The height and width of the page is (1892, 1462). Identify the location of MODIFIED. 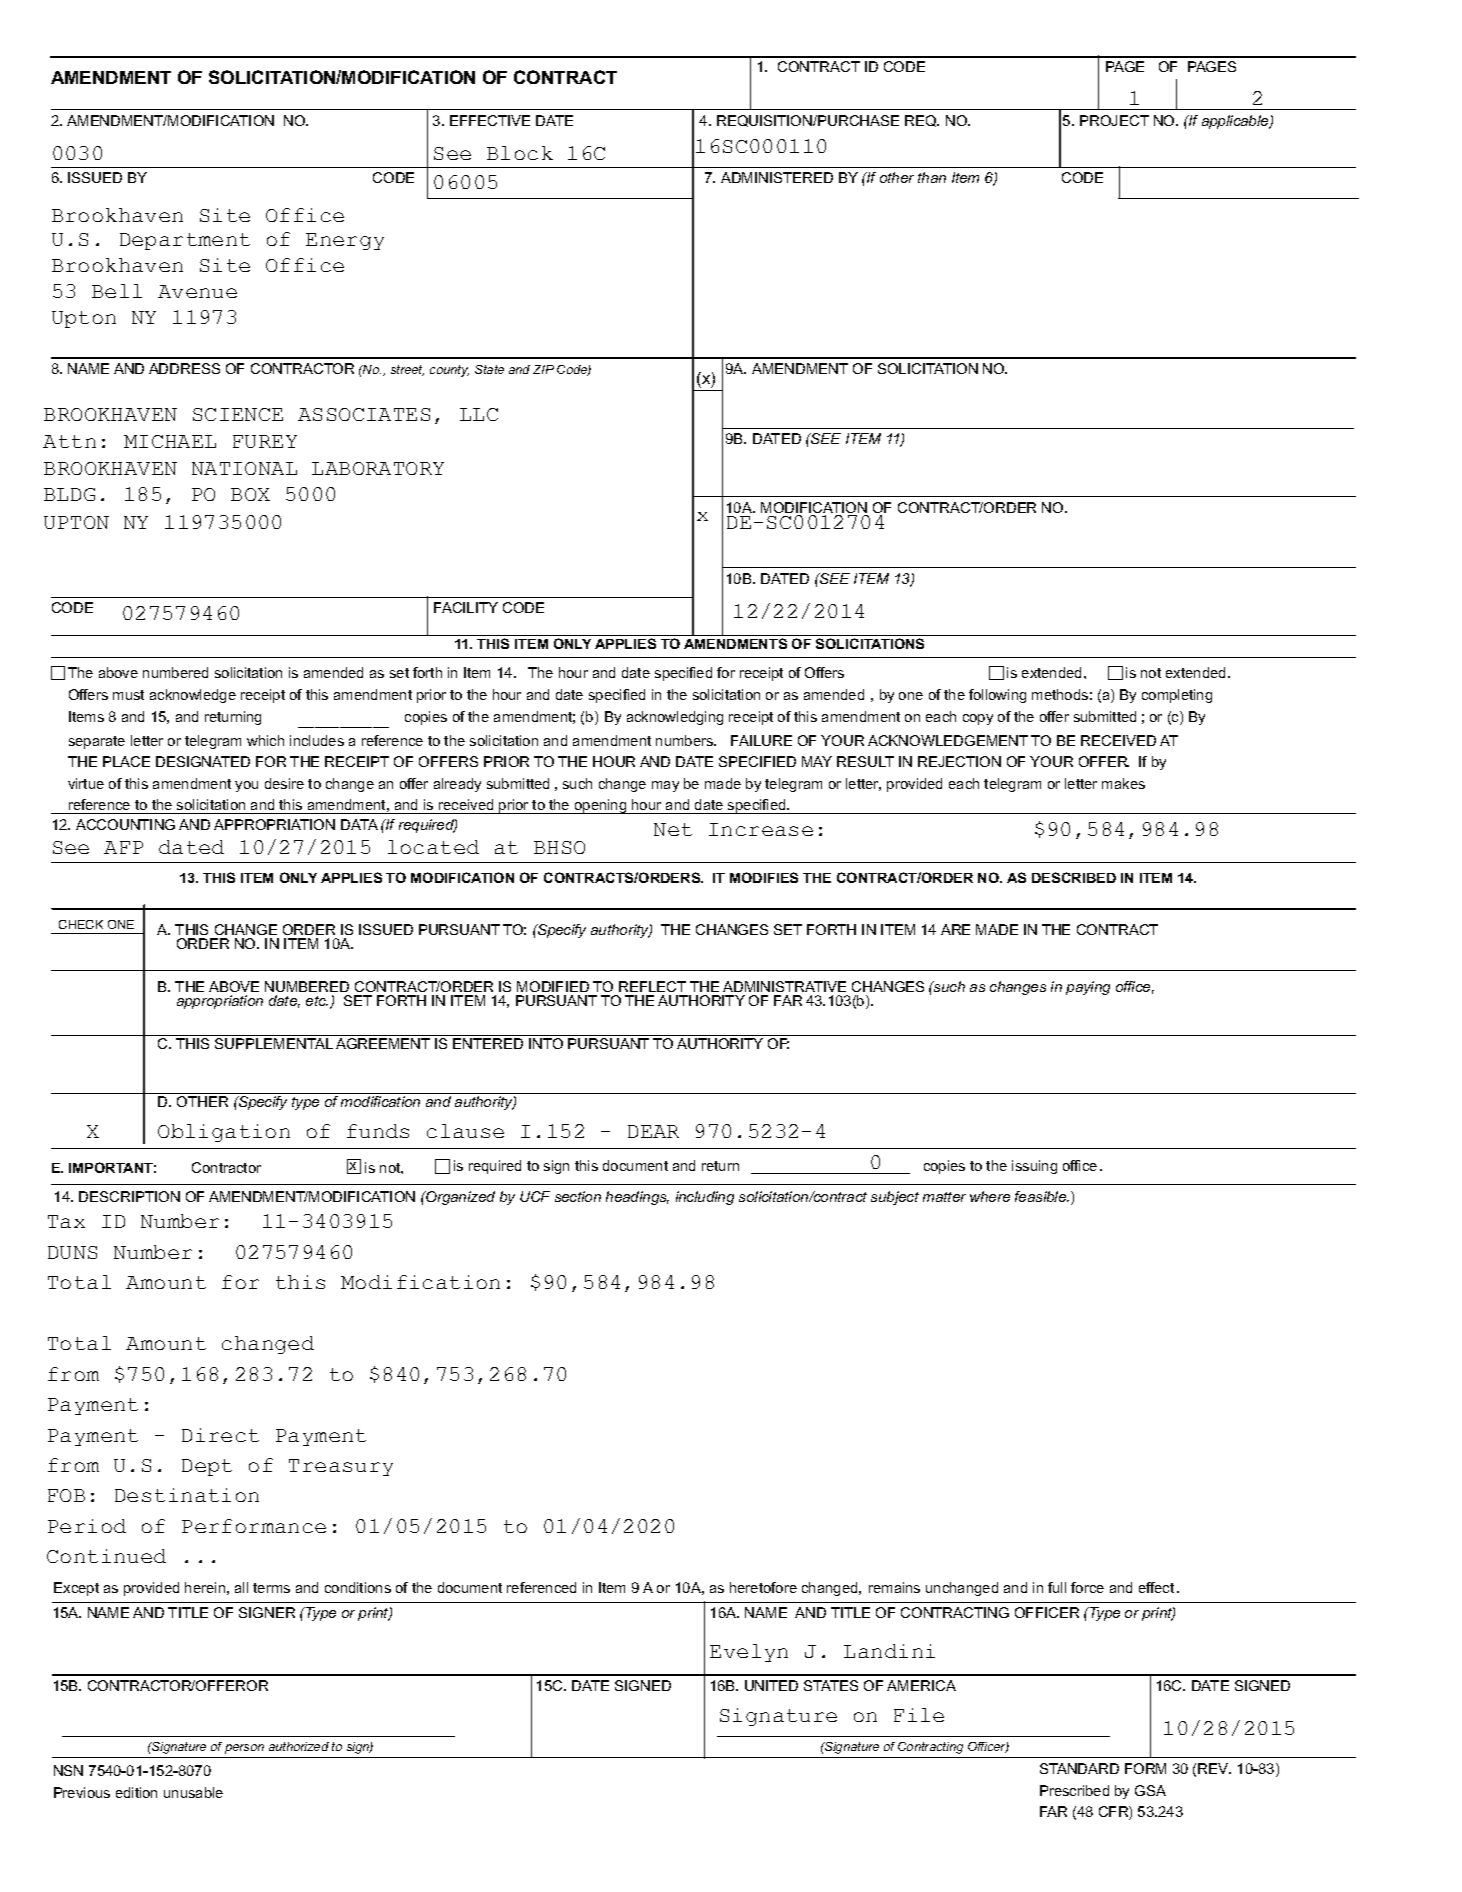
(553, 986).
